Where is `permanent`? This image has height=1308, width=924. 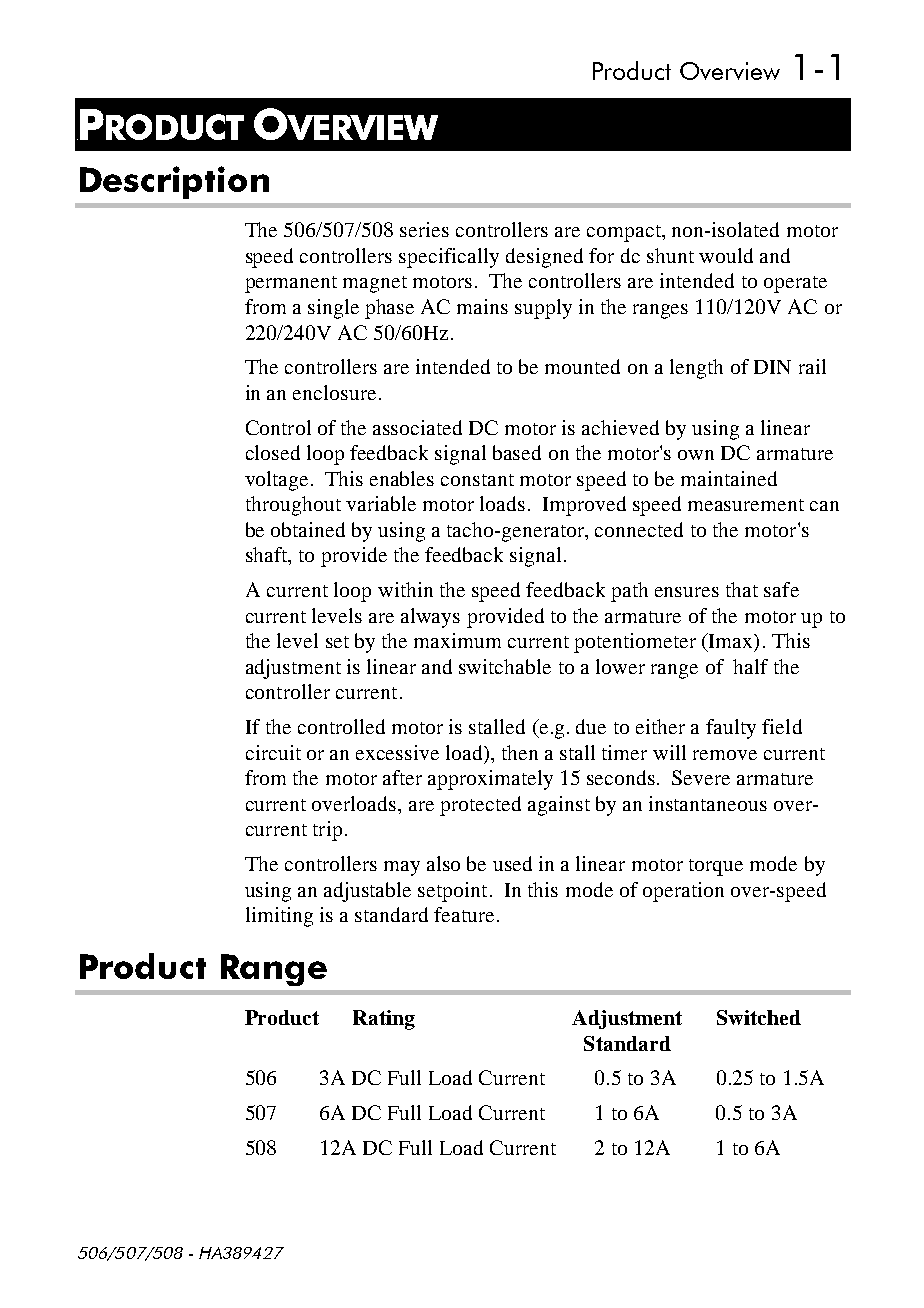
permanent is located at coordinates (291, 284).
